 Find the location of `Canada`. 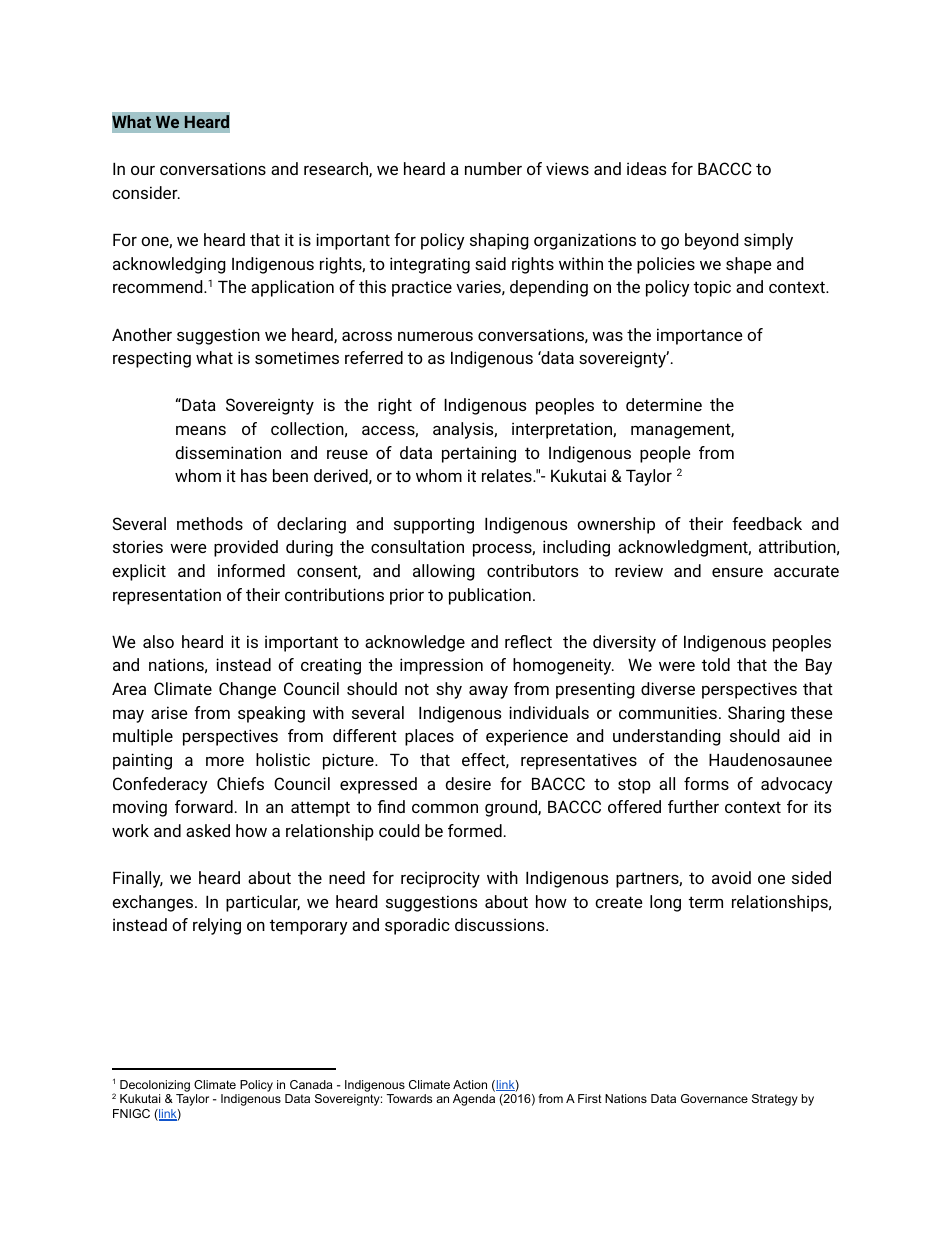

Canada is located at coordinates (311, 1084).
